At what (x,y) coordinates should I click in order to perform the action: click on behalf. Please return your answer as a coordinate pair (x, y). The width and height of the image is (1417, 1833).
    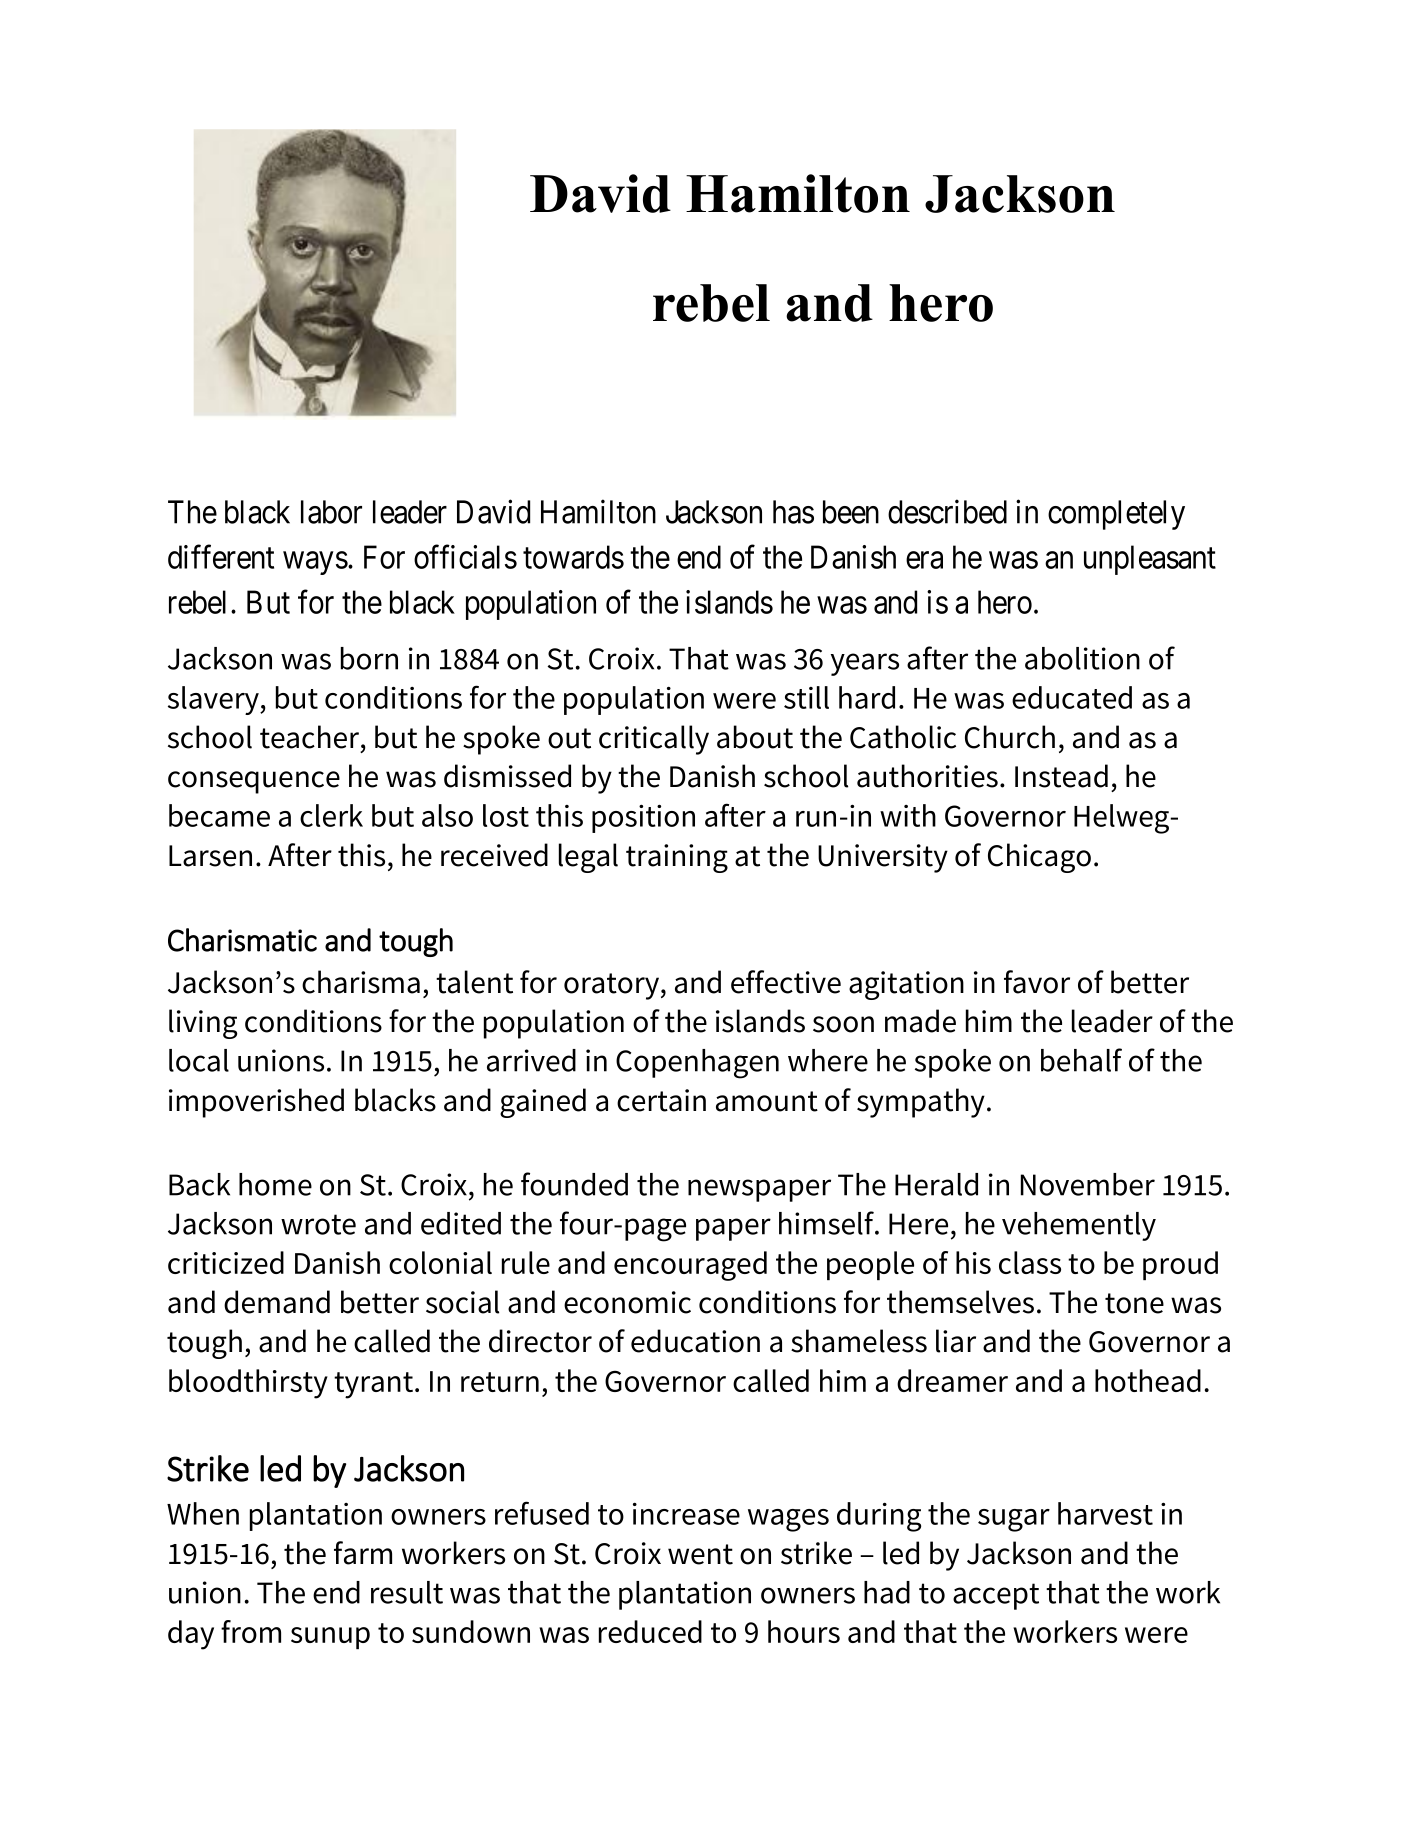
    Looking at the image, I should click on (1081, 1060).
